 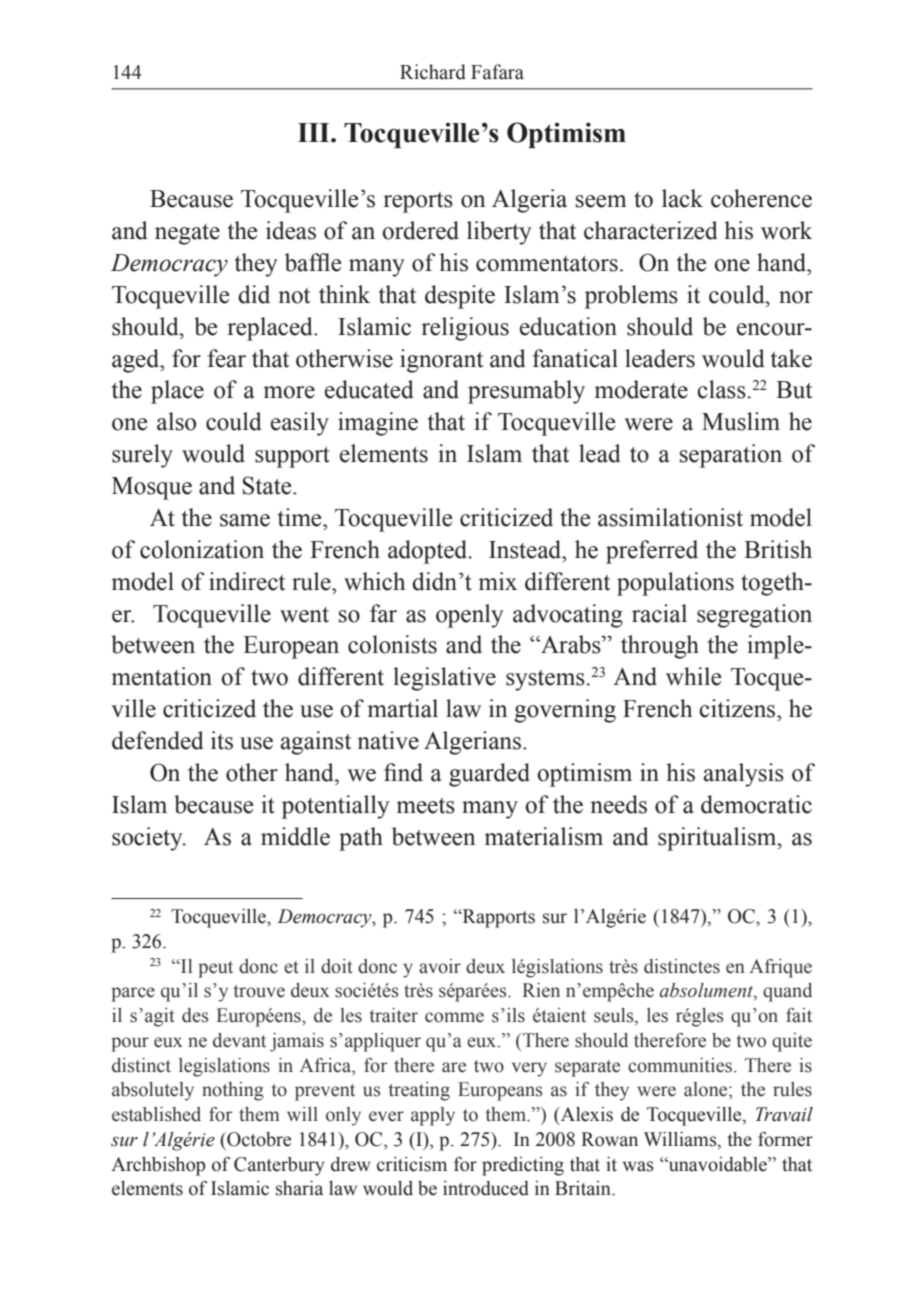 What do you see at coordinates (158, 1166) in the screenshot?
I see `Archbishop` at bounding box center [158, 1166].
